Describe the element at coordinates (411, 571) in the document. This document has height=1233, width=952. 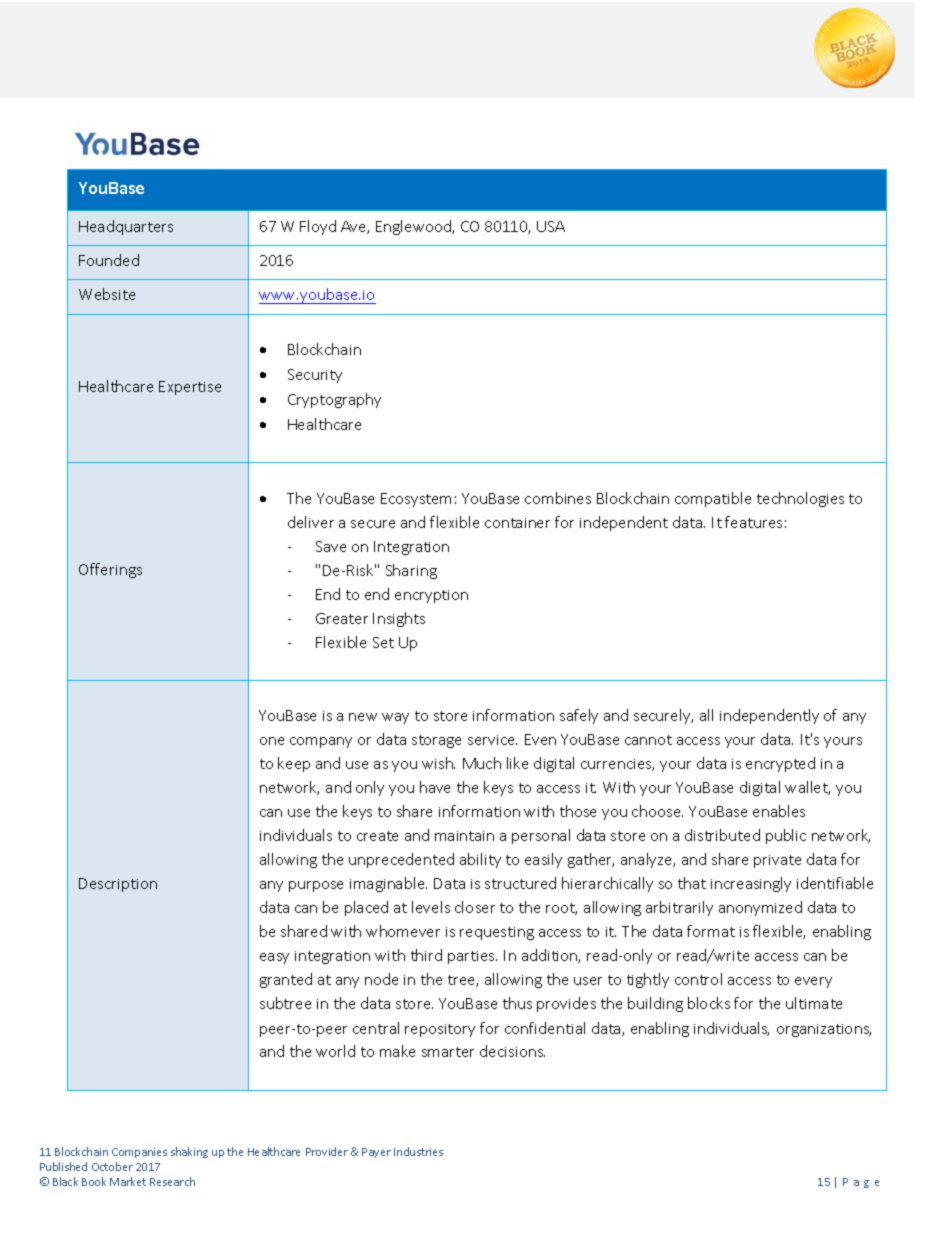
I see `Sharing` at that location.
